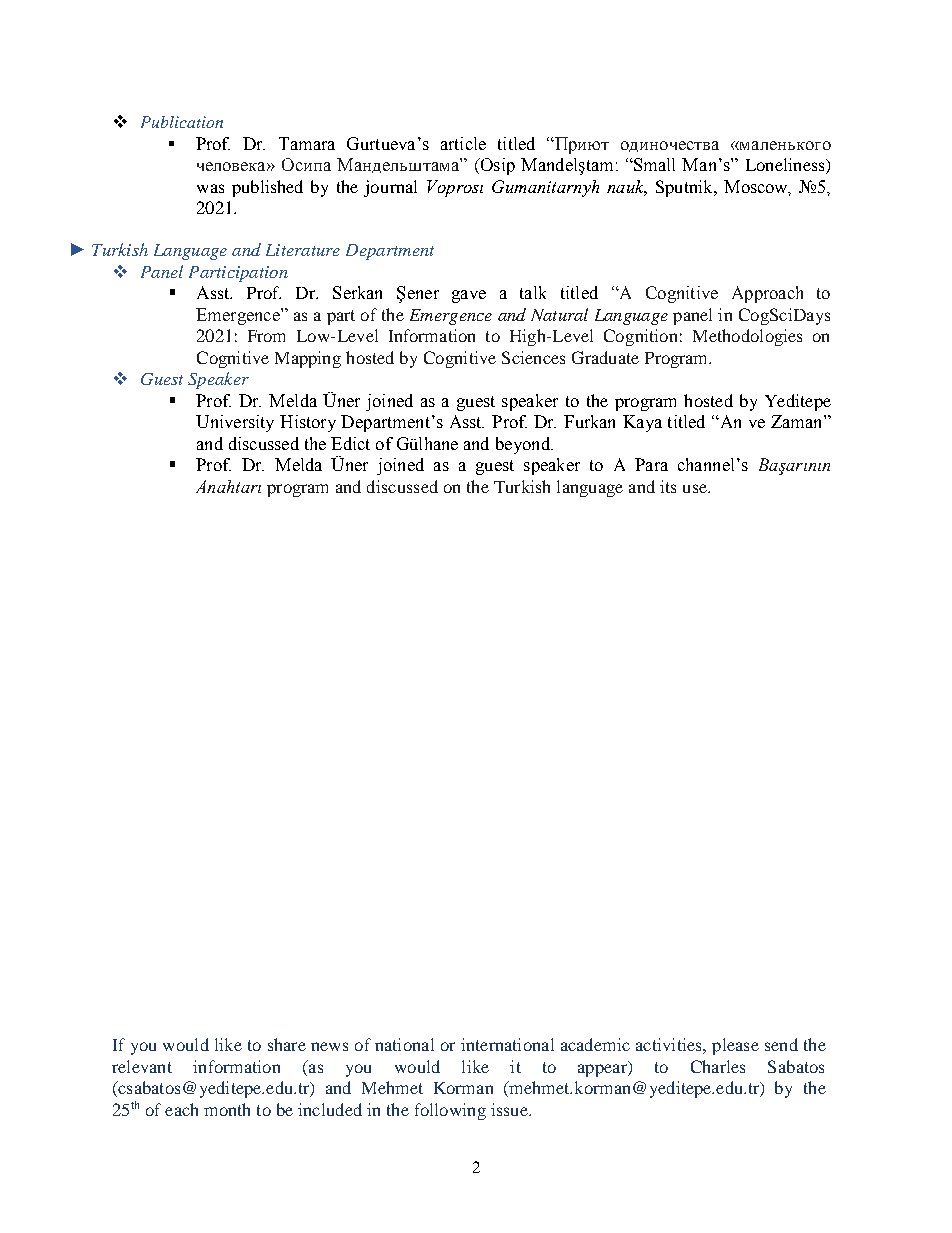 The height and width of the screenshot is (1233, 952). I want to click on Methodologies, so click(747, 337).
